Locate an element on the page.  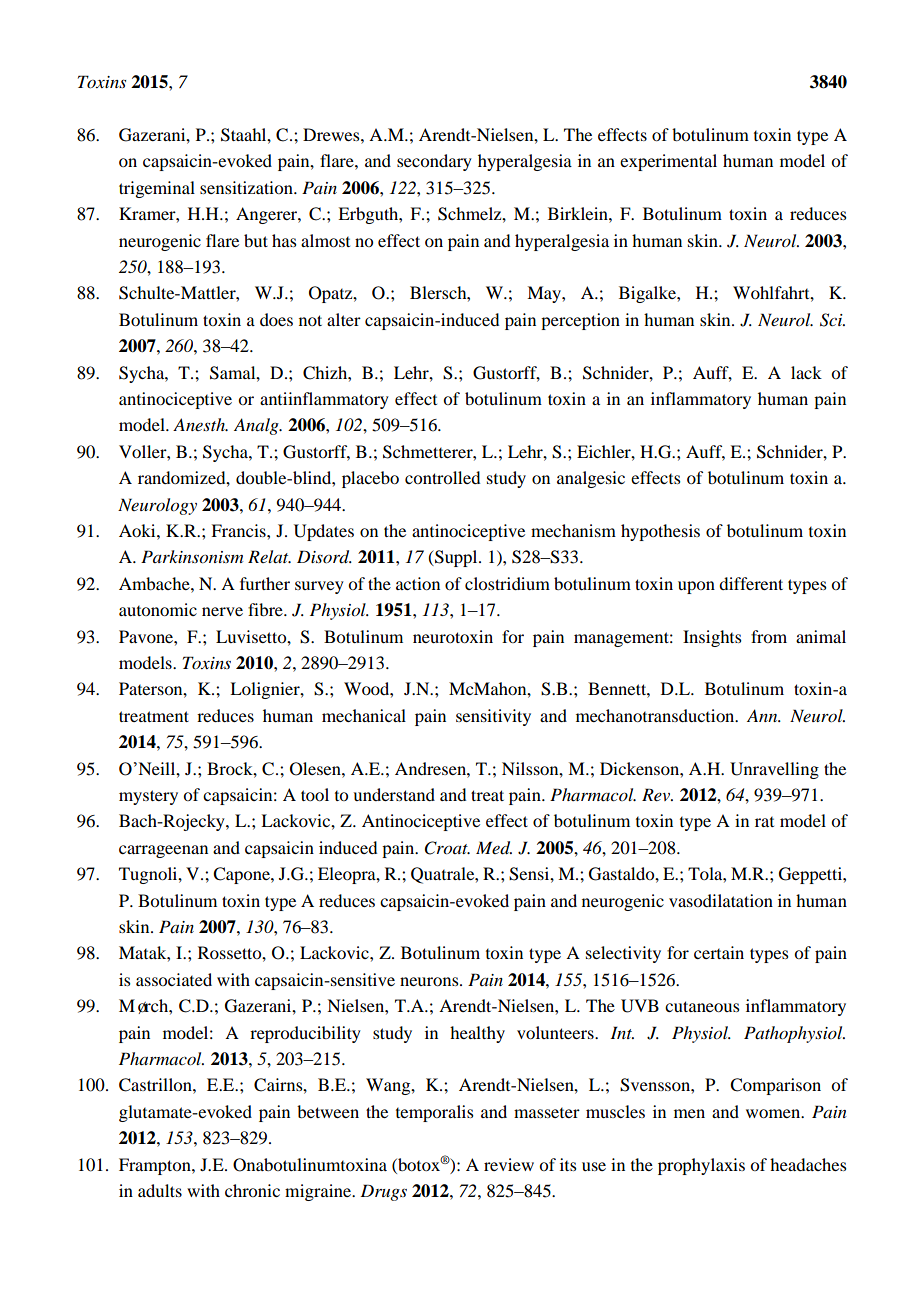
experimental is located at coordinates (668, 162).
